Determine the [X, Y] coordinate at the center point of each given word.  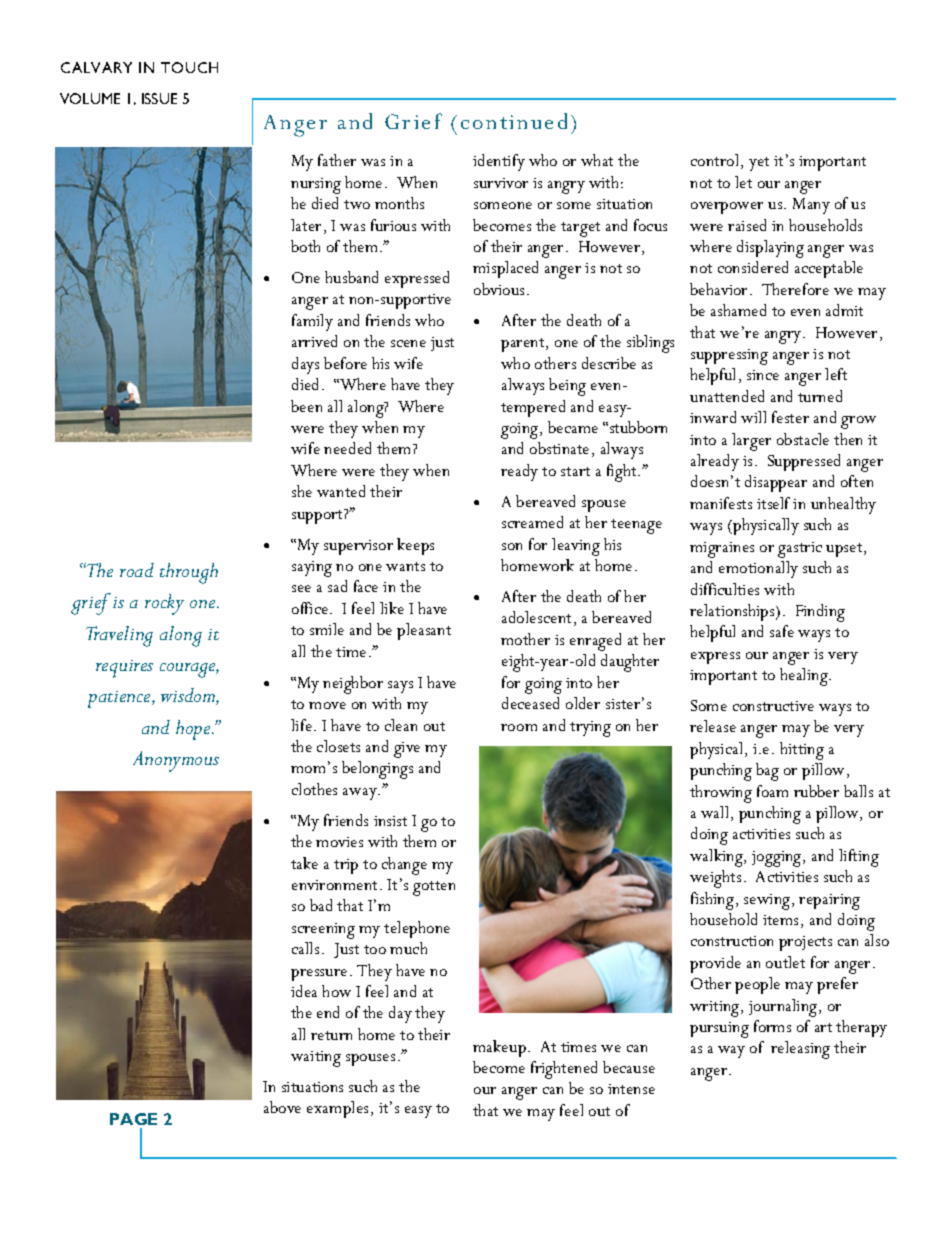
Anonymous [176, 761]
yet [759, 164]
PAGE [133, 1119]
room [519, 727]
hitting [802, 751]
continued [514, 121]
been [306, 406]
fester [790, 417]
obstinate [559, 448]
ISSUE [159, 98]
